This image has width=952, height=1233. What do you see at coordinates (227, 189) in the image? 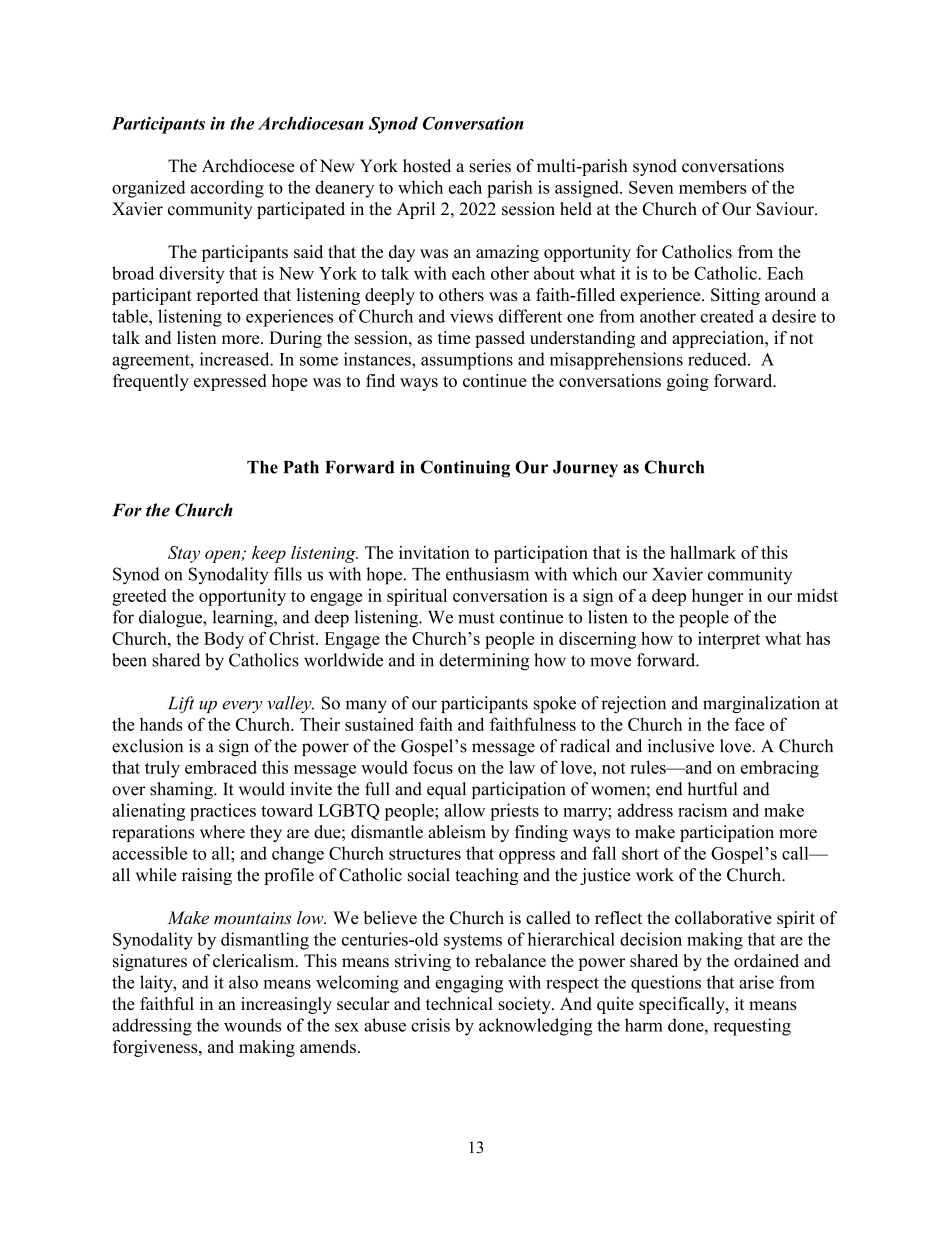
I see `according` at bounding box center [227, 189].
